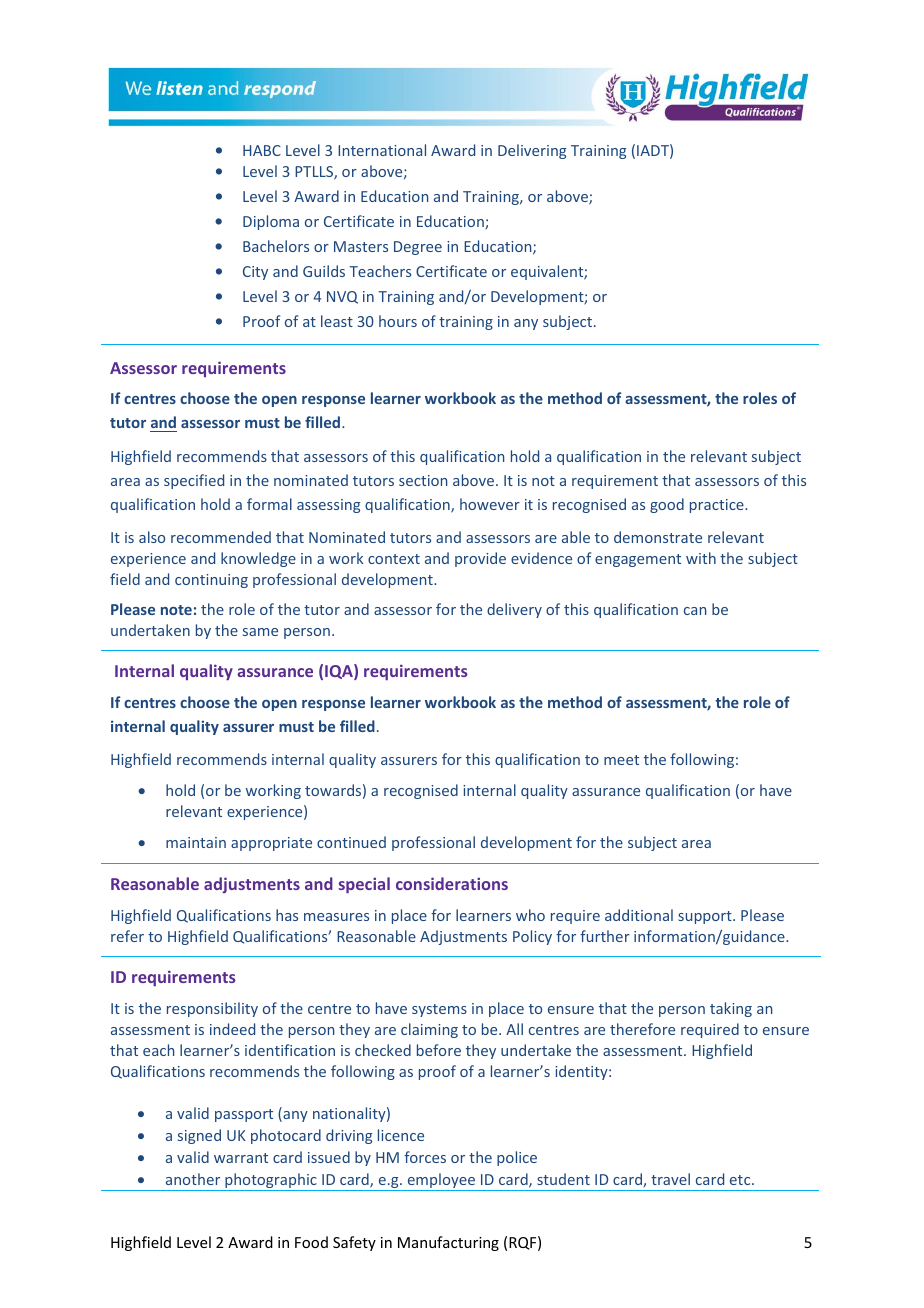  Describe the element at coordinates (441, 1182) in the screenshot. I see `employee` at that location.
